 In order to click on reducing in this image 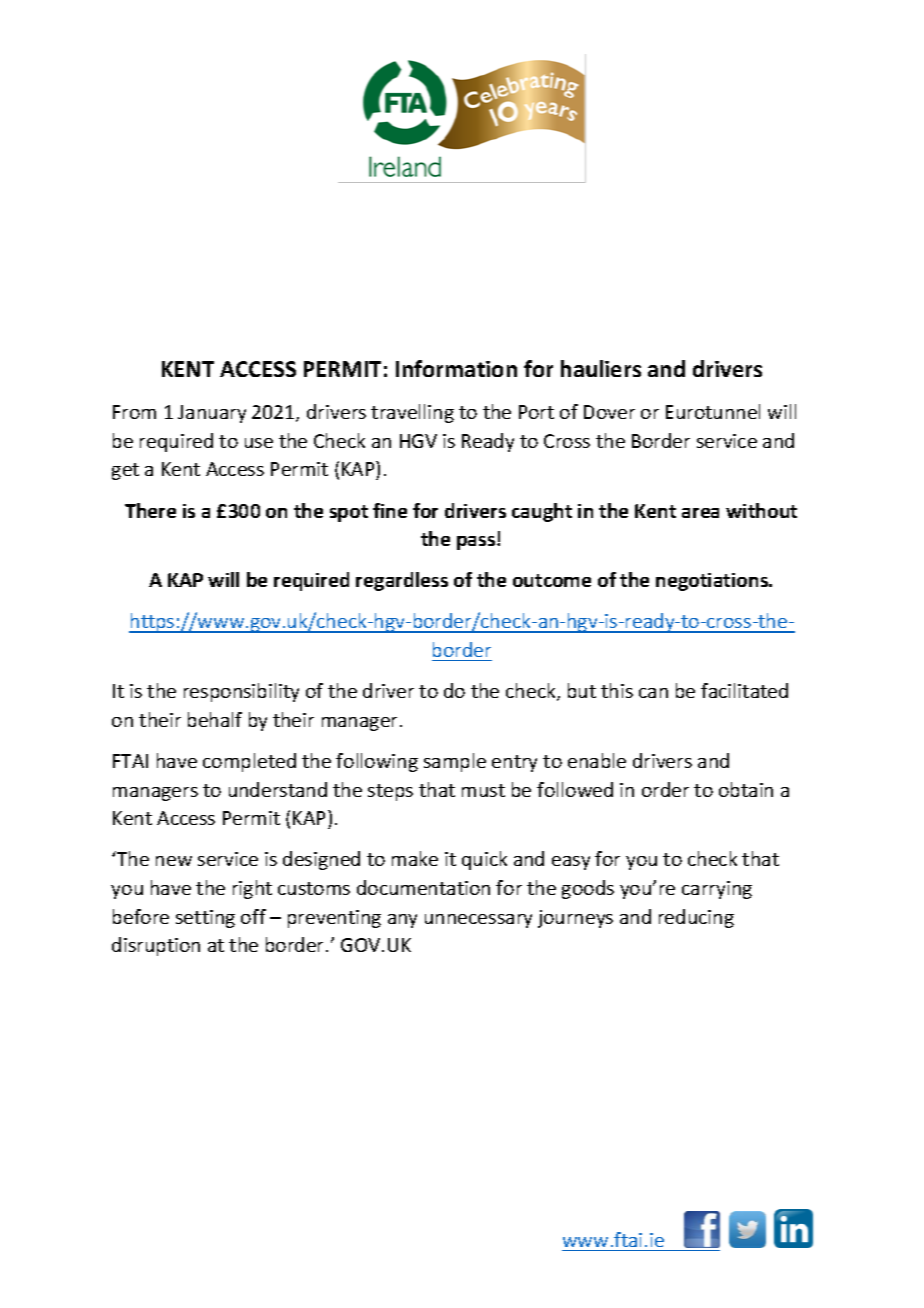, I will do `click(696, 918)`.
